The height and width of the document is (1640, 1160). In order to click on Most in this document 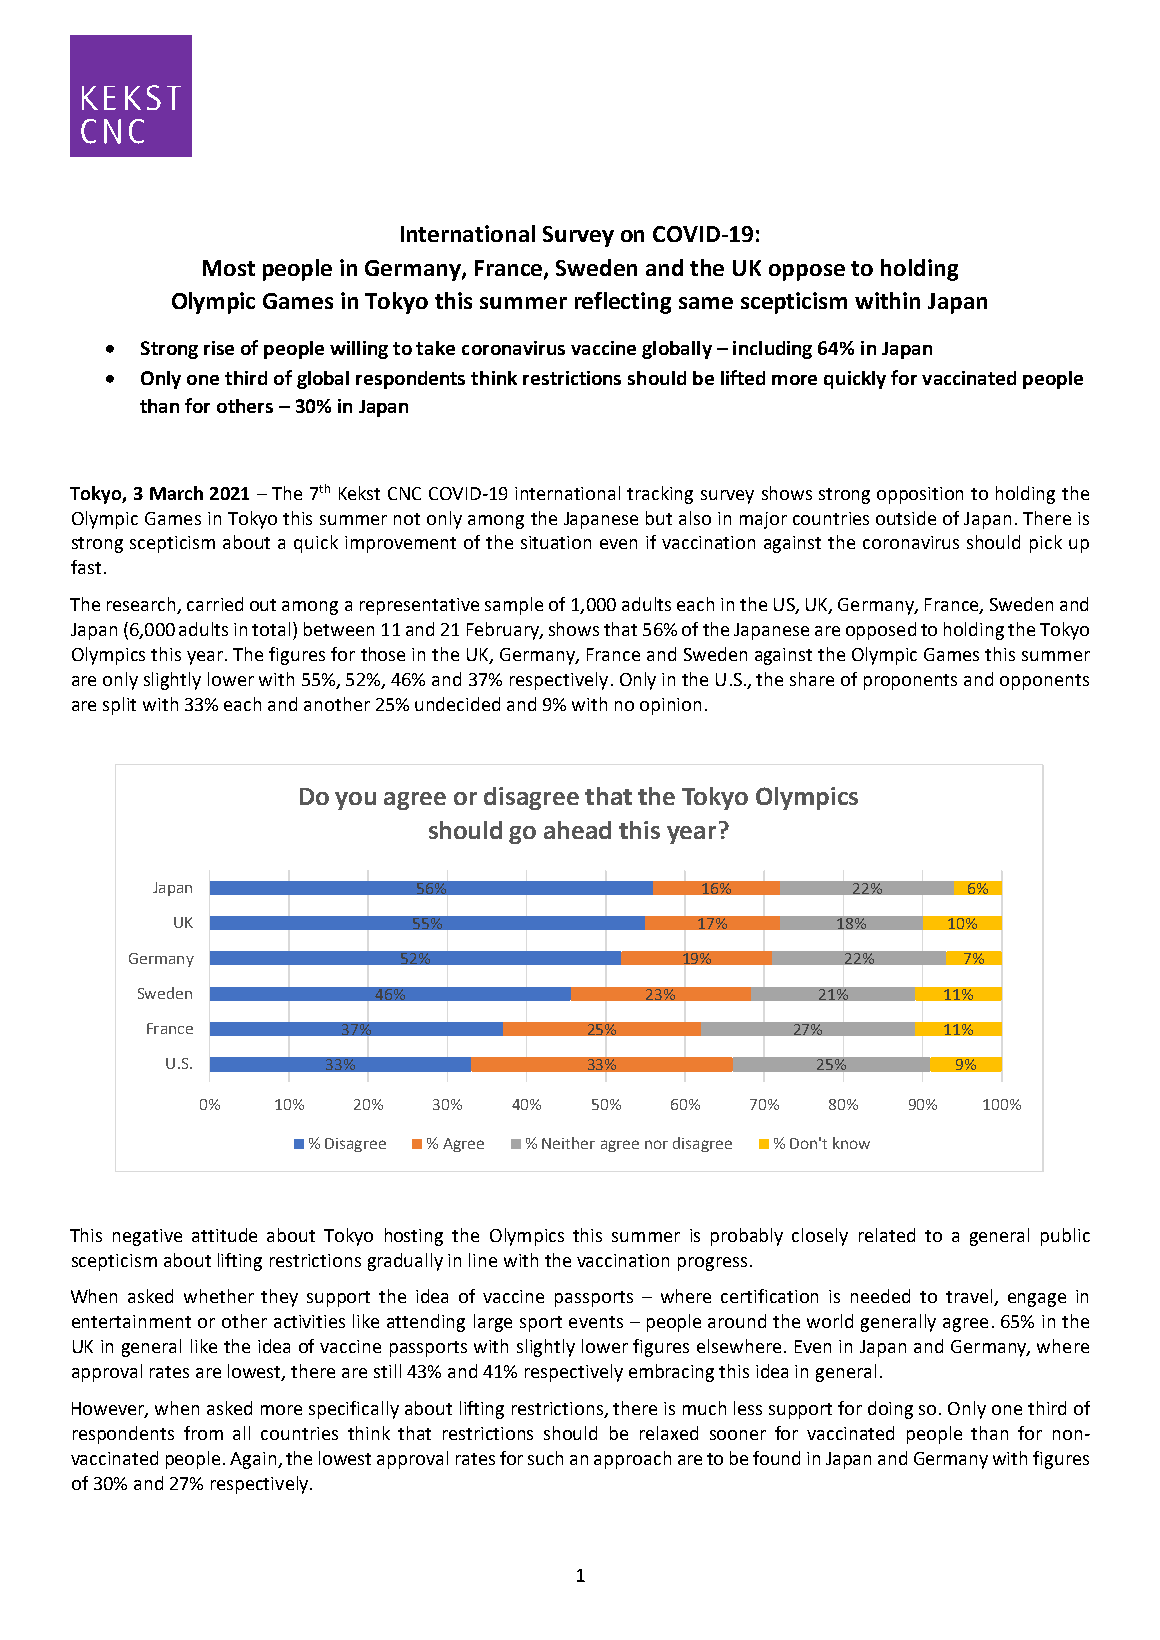, I will do `click(229, 268)`.
